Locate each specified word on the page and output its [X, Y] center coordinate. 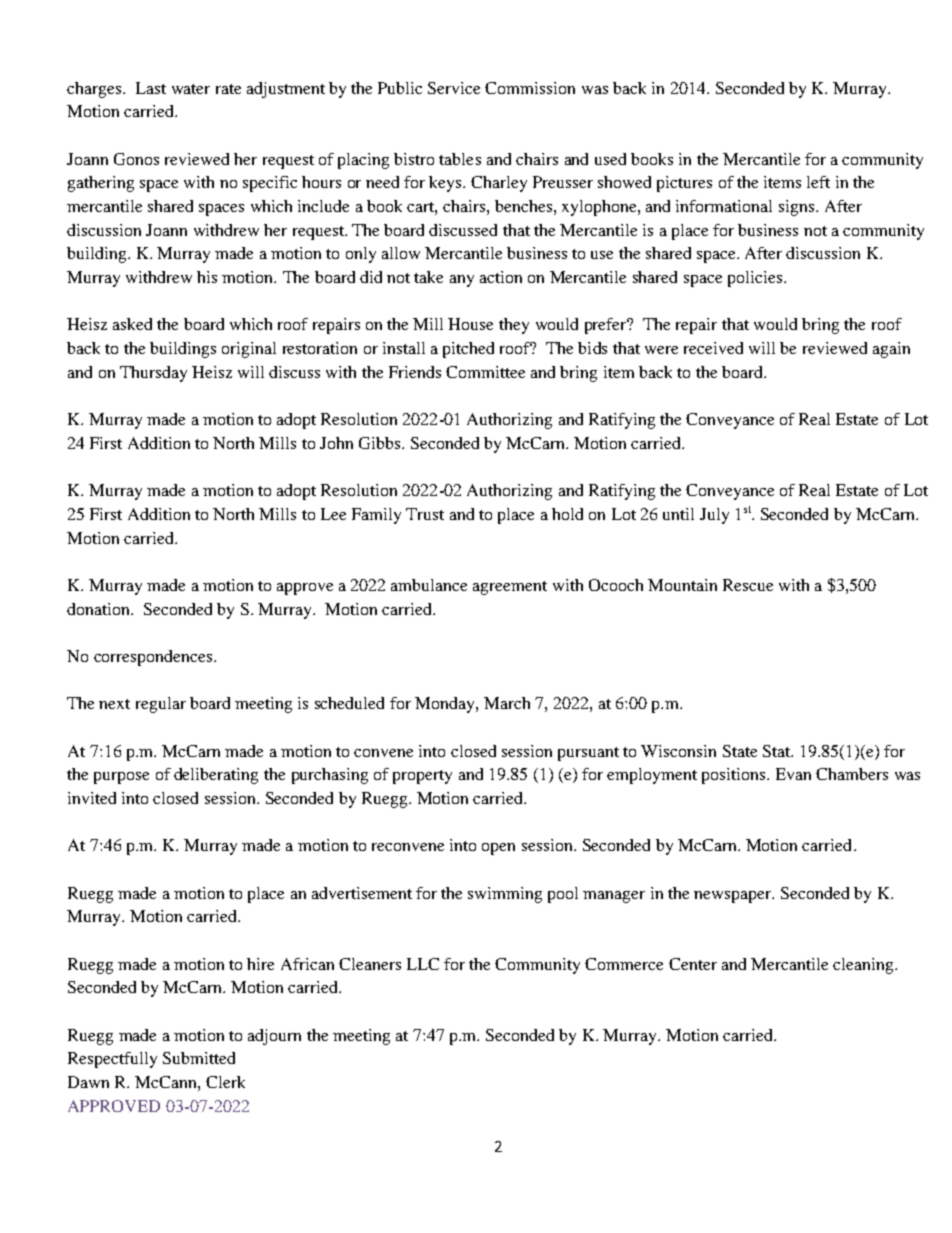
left [818, 182]
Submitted [199, 1058]
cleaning [864, 966]
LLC [423, 964]
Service [454, 88]
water [191, 89]
